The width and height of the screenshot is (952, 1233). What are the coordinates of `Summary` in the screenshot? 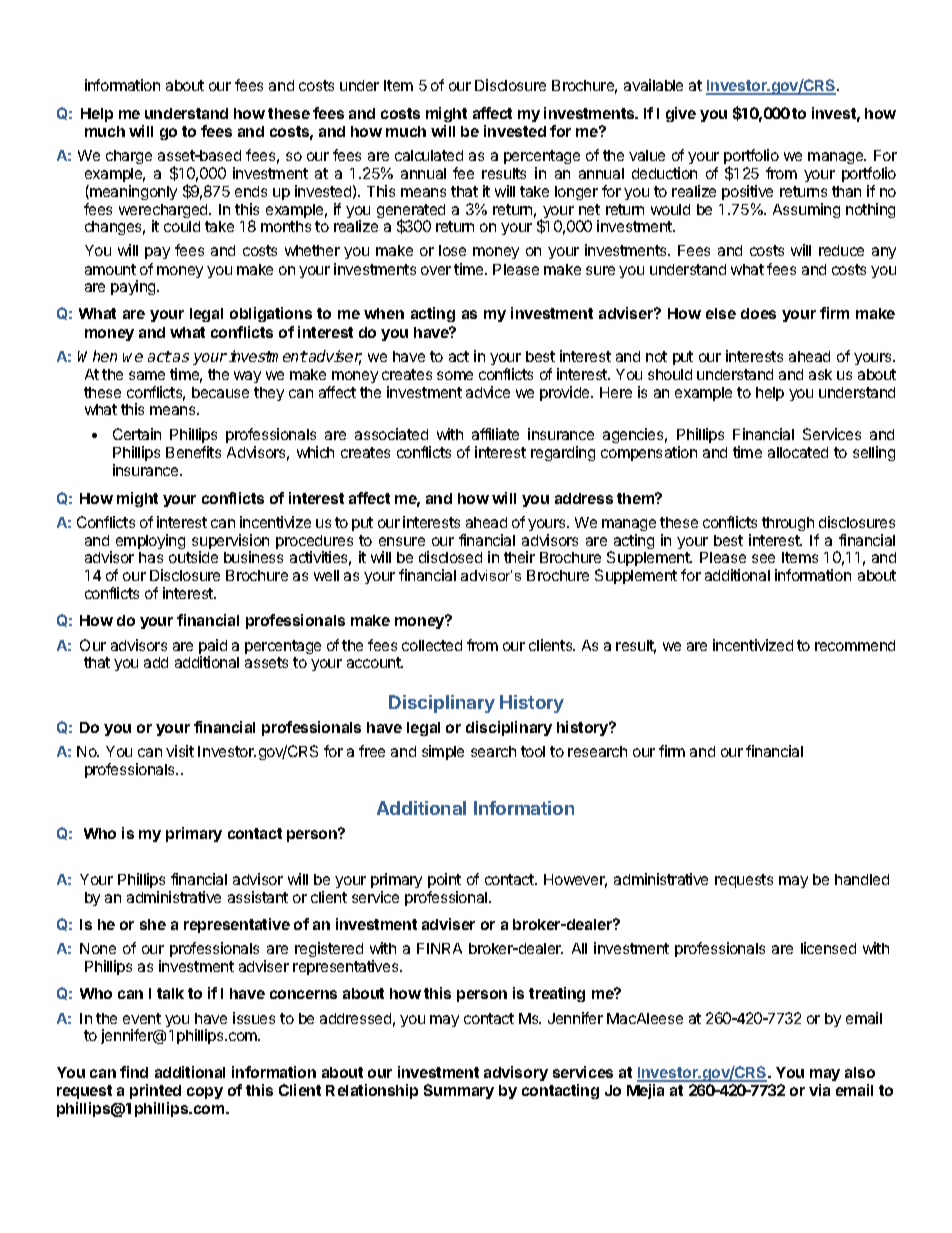 It's located at (459, 1091).
